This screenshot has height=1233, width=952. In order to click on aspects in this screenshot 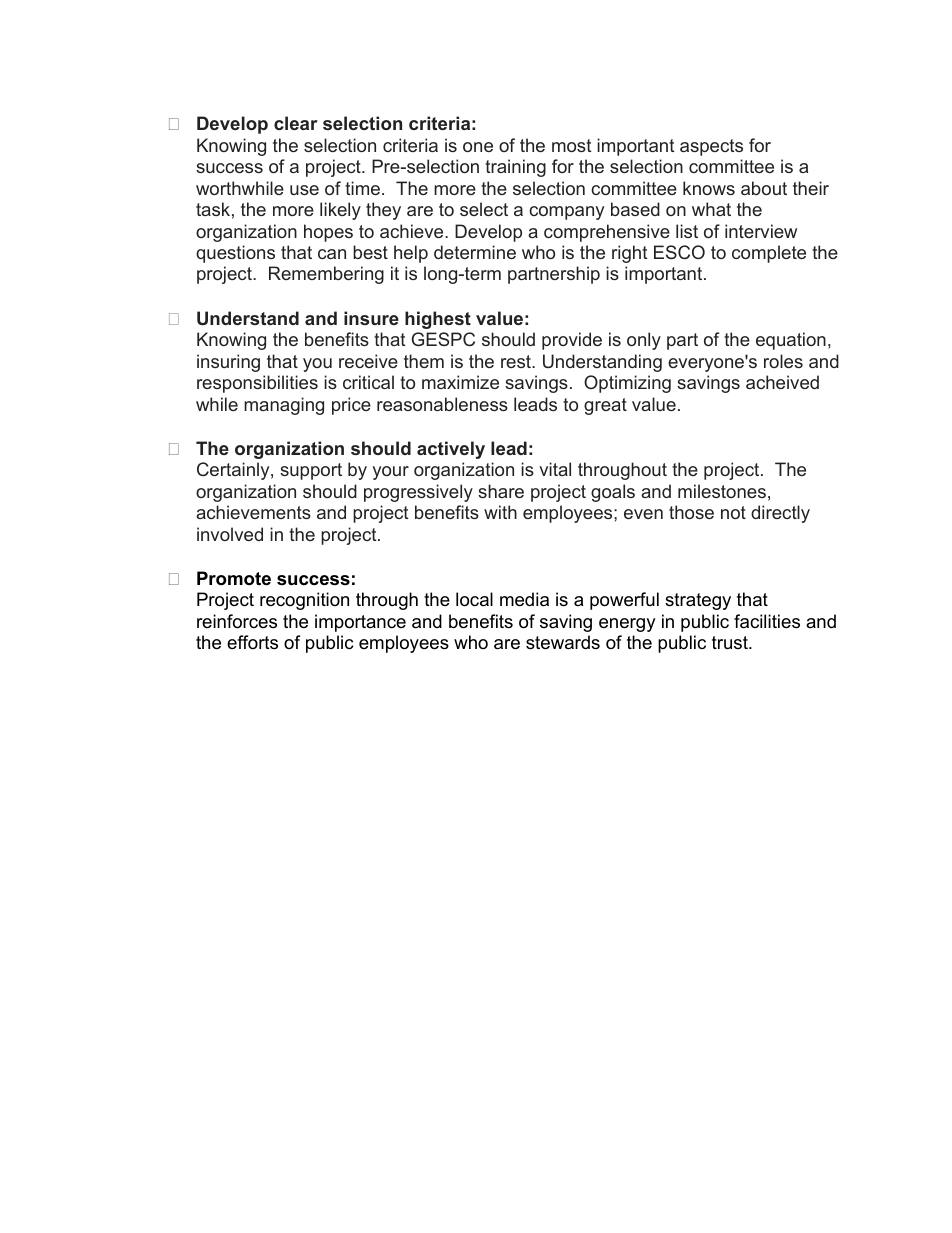, I will do `click(711, 147)`.
